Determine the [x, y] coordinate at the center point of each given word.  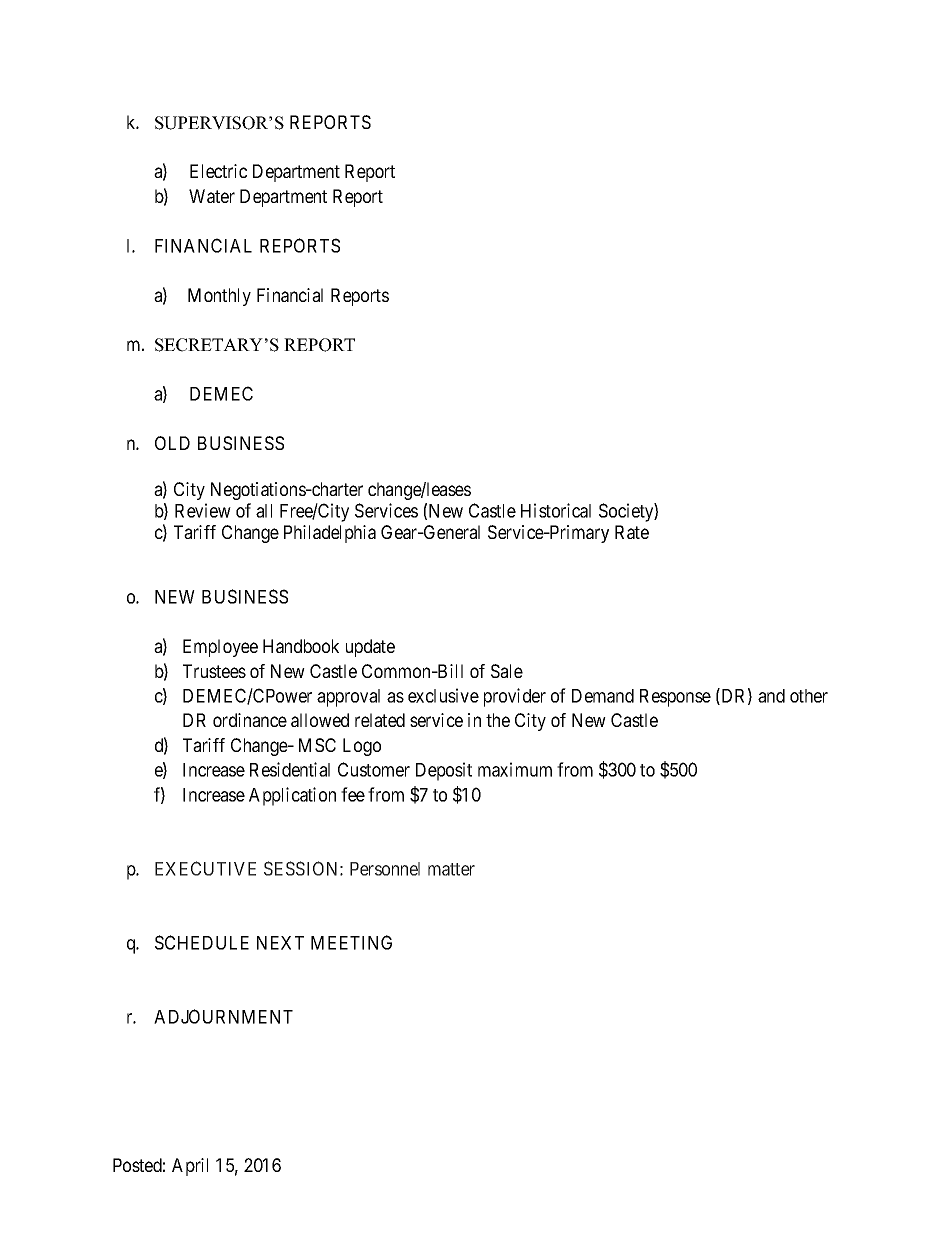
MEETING [351, 942]
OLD [172, 443]
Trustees [214, 671]
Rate [632, 532]
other [809, 696]
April [190, 1167]
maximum [515, 769]
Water [212, 196]
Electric [218, 171]
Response [675, 698]
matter [451, 869]
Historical [556, 510]
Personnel [385, 869]
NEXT [280, 943]
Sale [507, 671]
